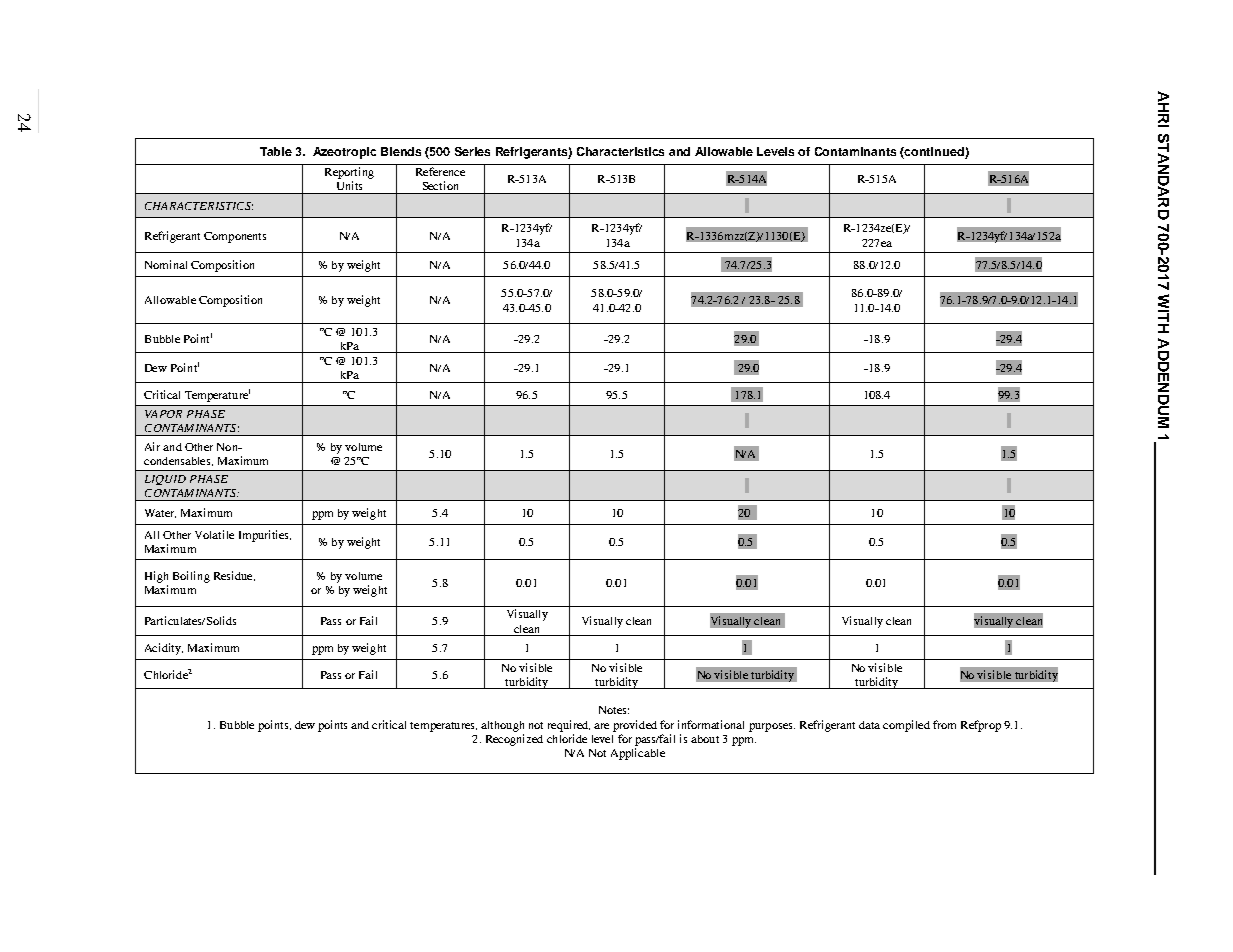 The width and height of the page is (1233, 952). What do you see at coordinates (152, 446) in the page?
I see `Air` at bounding box center [152, 446].
